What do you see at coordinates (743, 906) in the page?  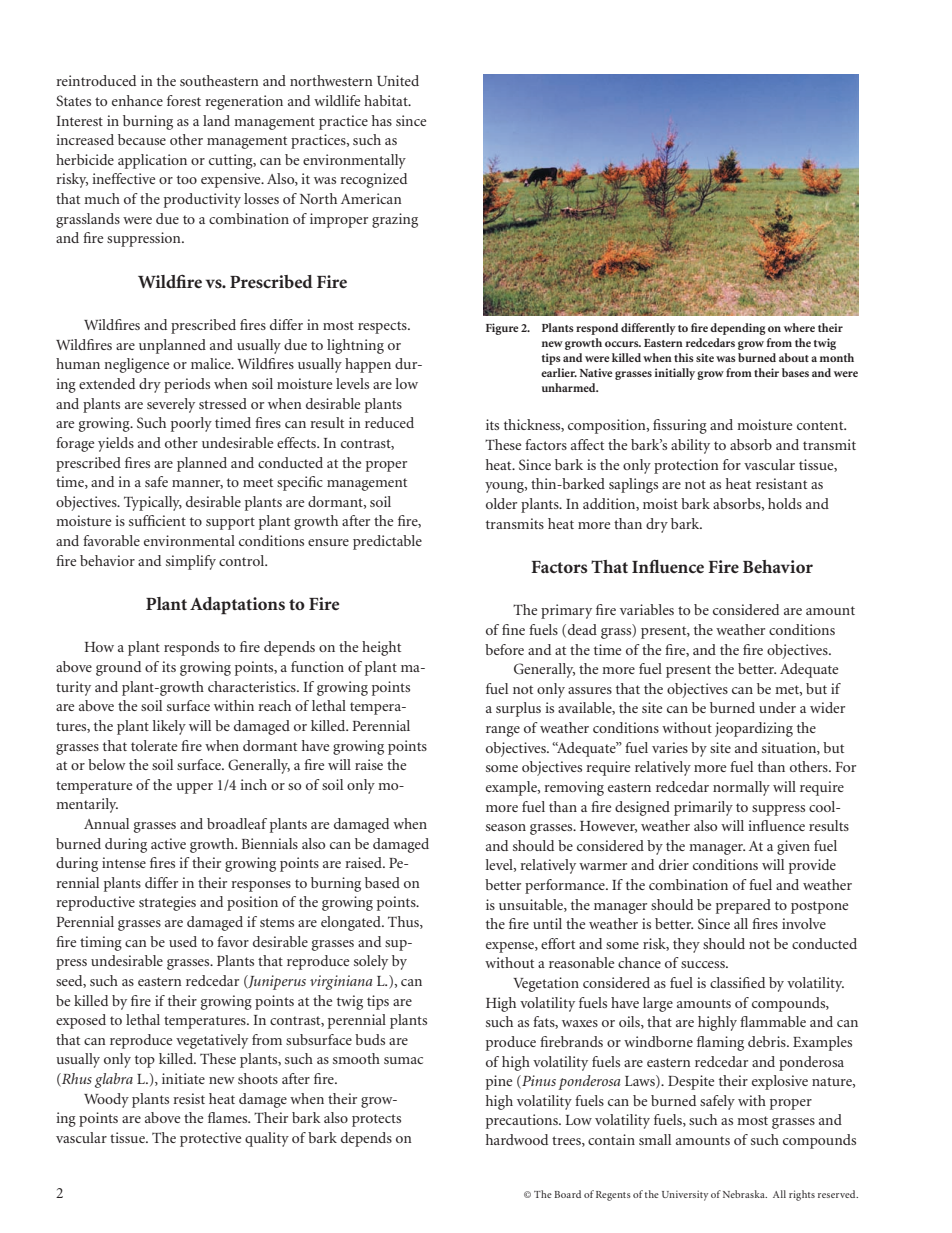 I see `prepared` at bounding box center [743, 906].
